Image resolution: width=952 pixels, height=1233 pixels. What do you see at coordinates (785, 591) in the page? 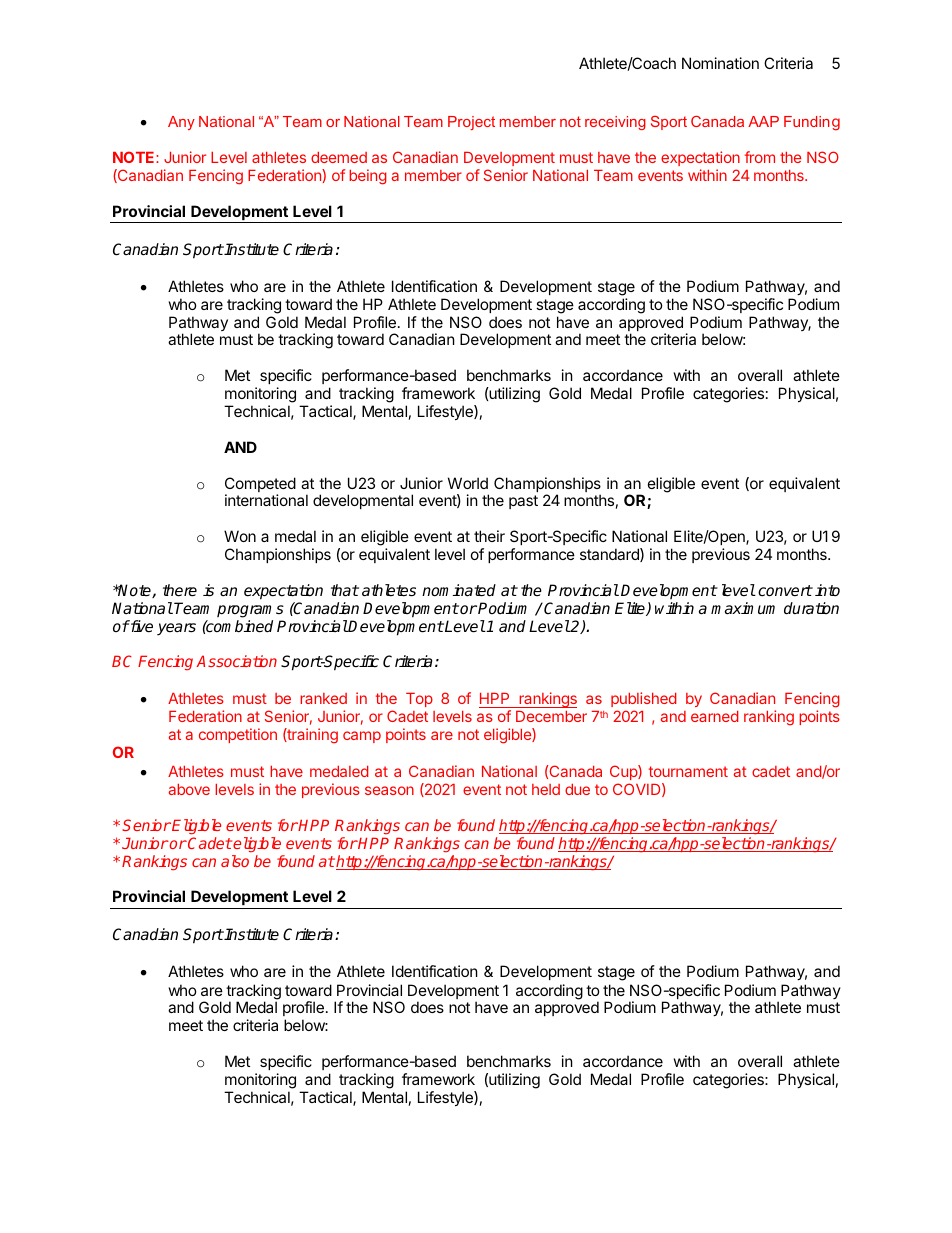
I see `convert` at bounding box center [785, 591].
